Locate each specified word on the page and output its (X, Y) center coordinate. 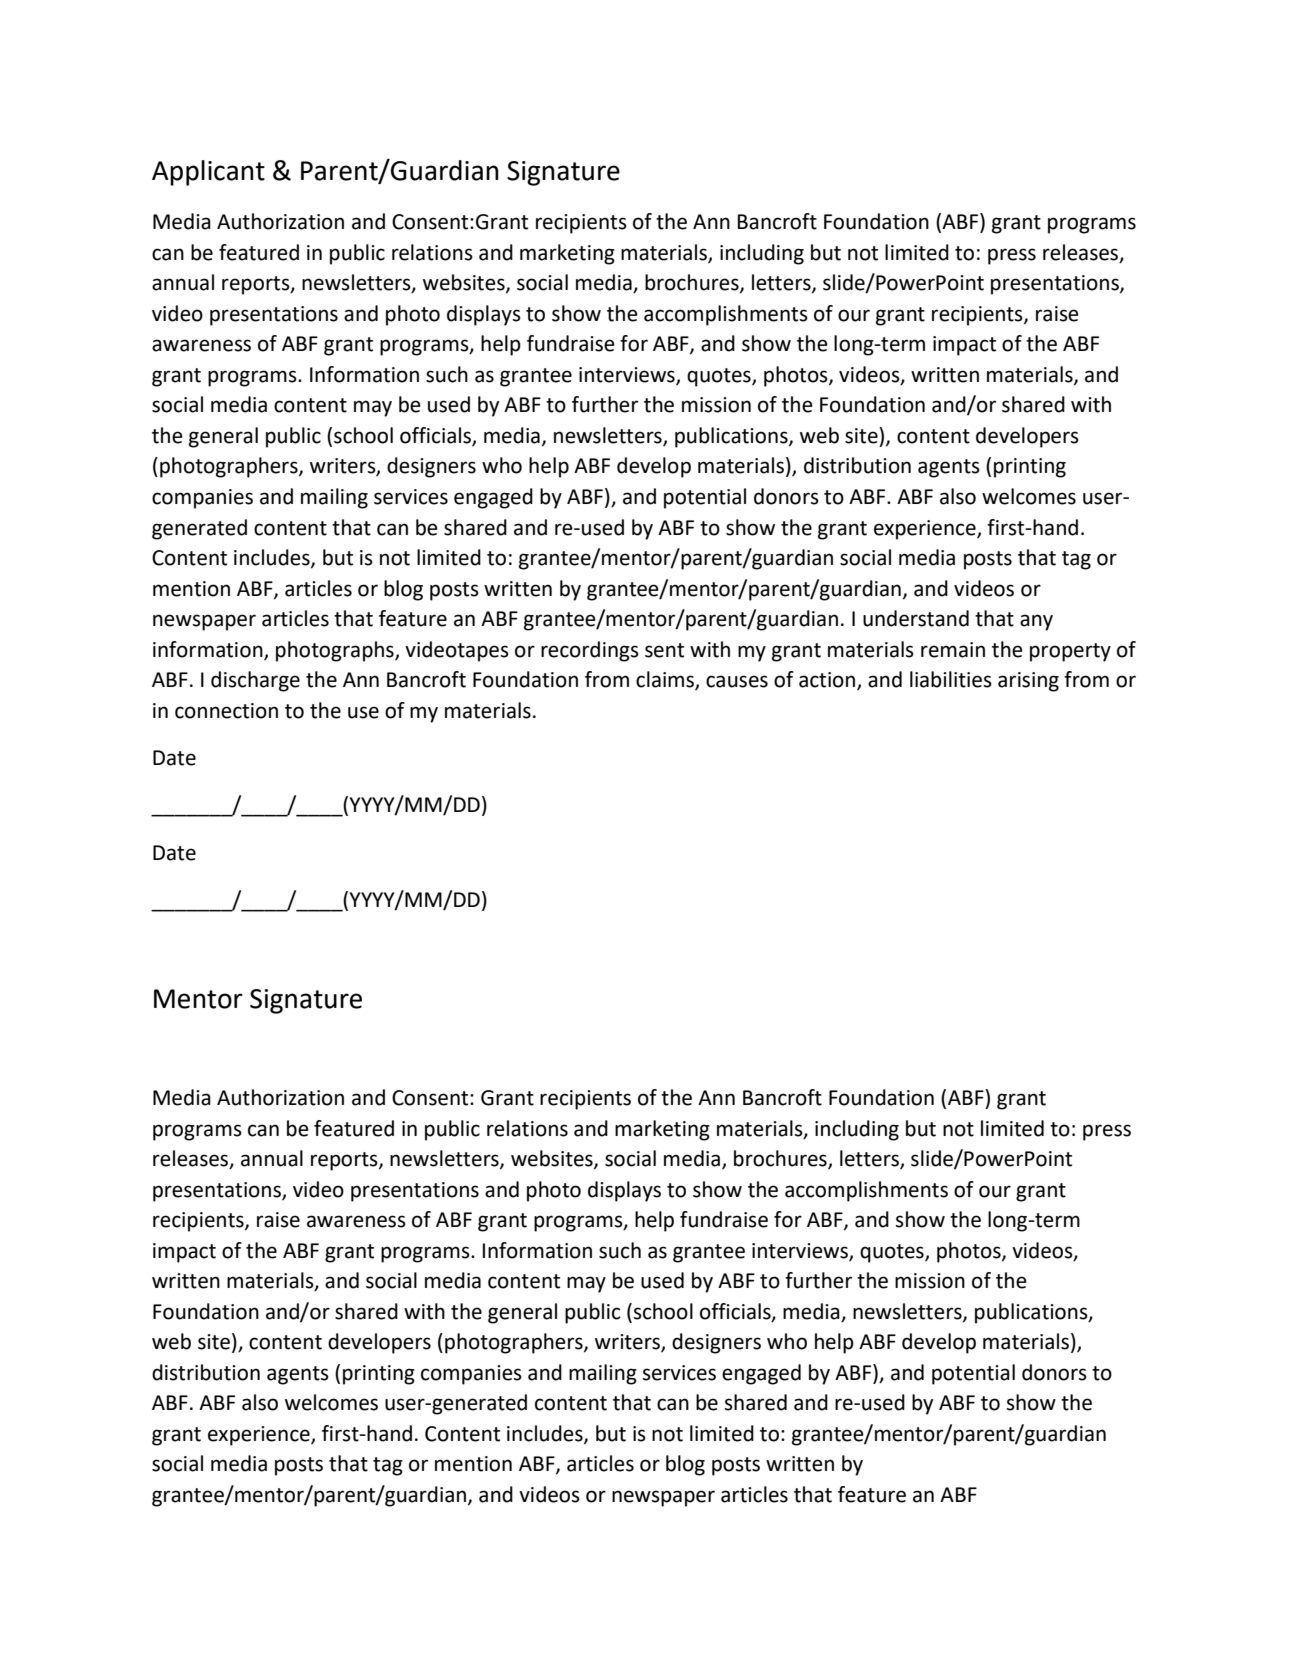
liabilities (951, 679)
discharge (255, 681)
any (1036, 622)
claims (666, 680)
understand (916, 618)
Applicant (208, 173)
